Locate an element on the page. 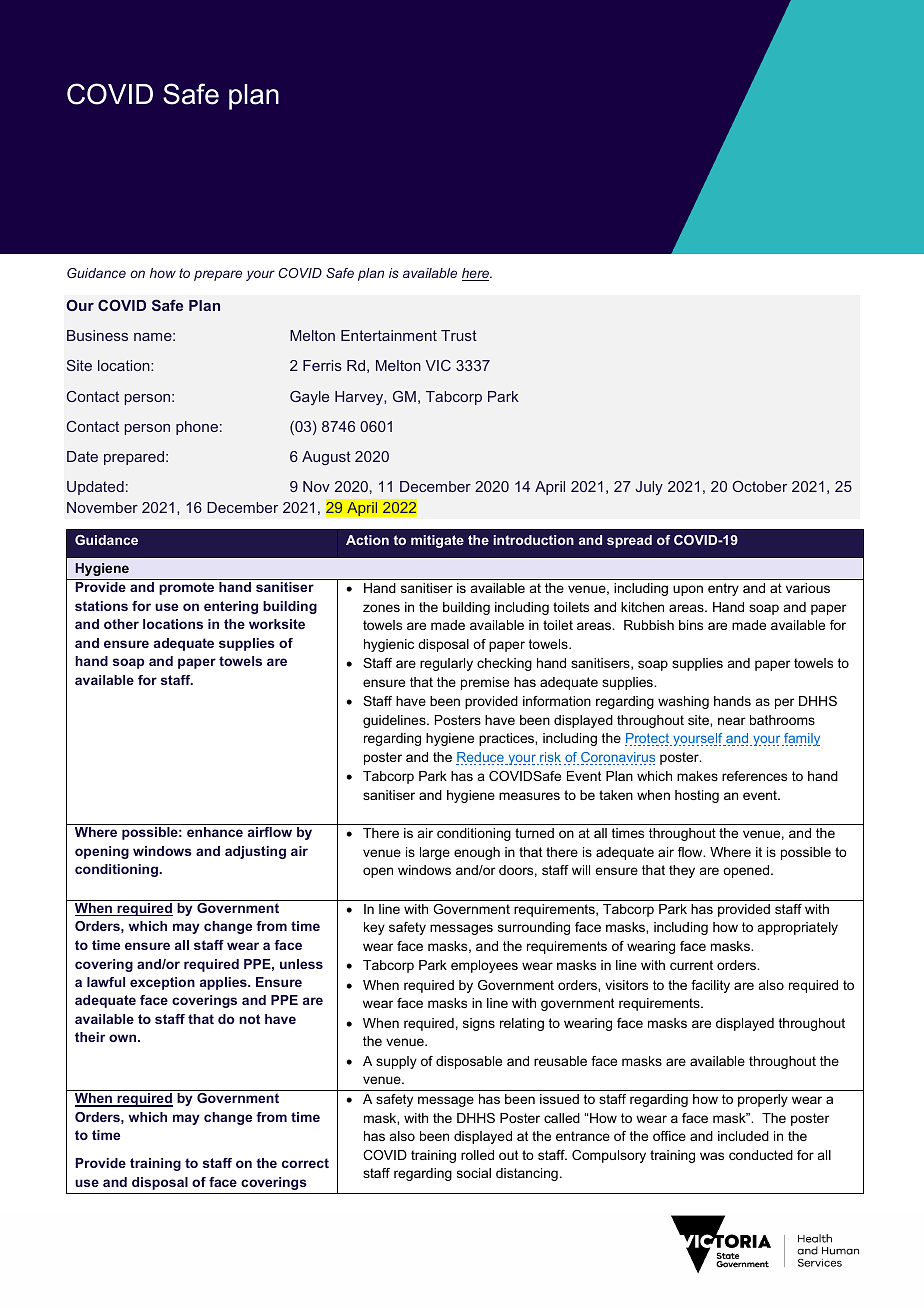 This page has height=1308, width=924. entry is located at coordinates (723, 589).
